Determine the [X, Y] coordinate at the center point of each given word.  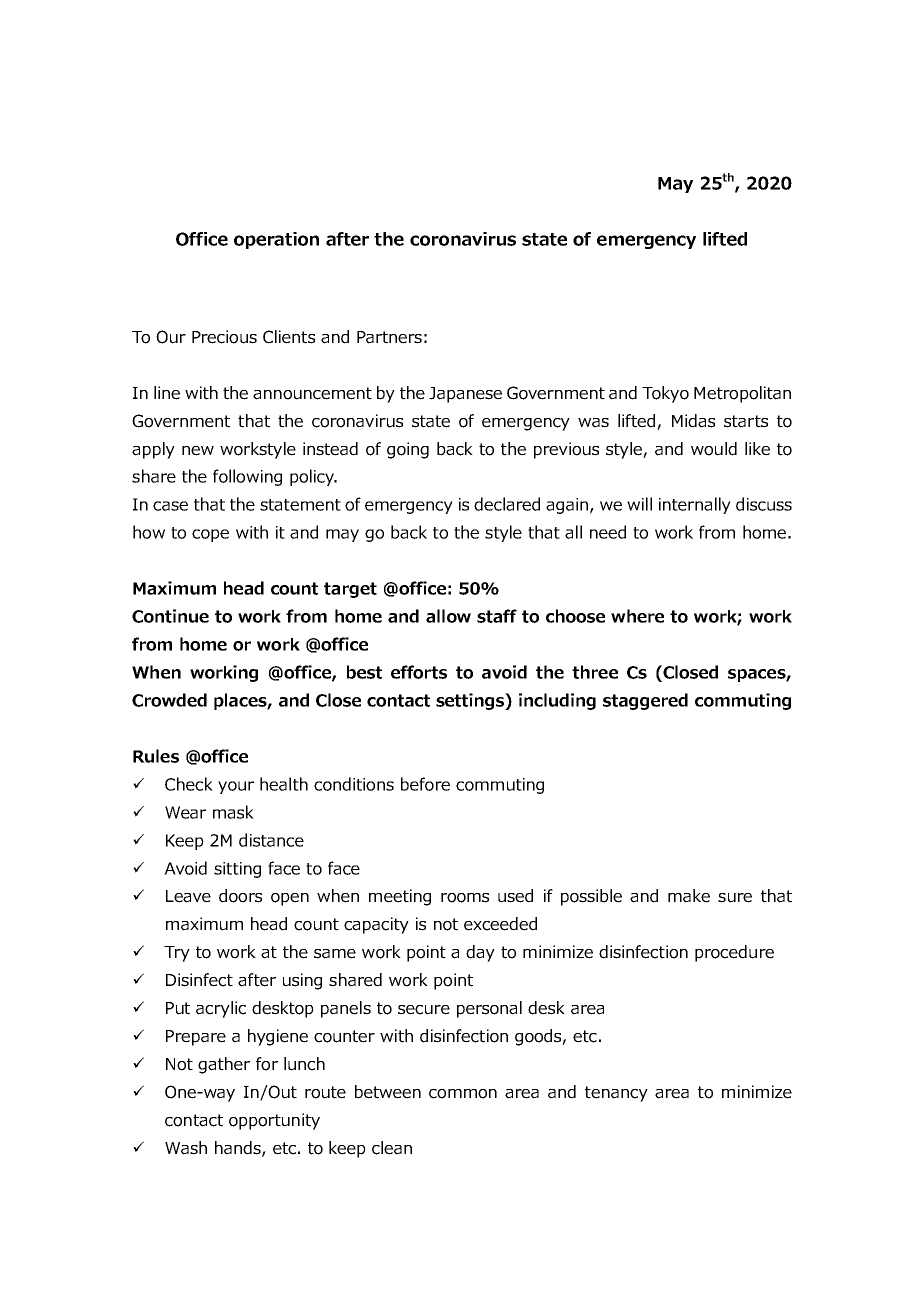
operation [276, 240]
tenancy [616, 1094]
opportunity [274, 1121]
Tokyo [665, 394]
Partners [389, 337]
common [463, 1094]
